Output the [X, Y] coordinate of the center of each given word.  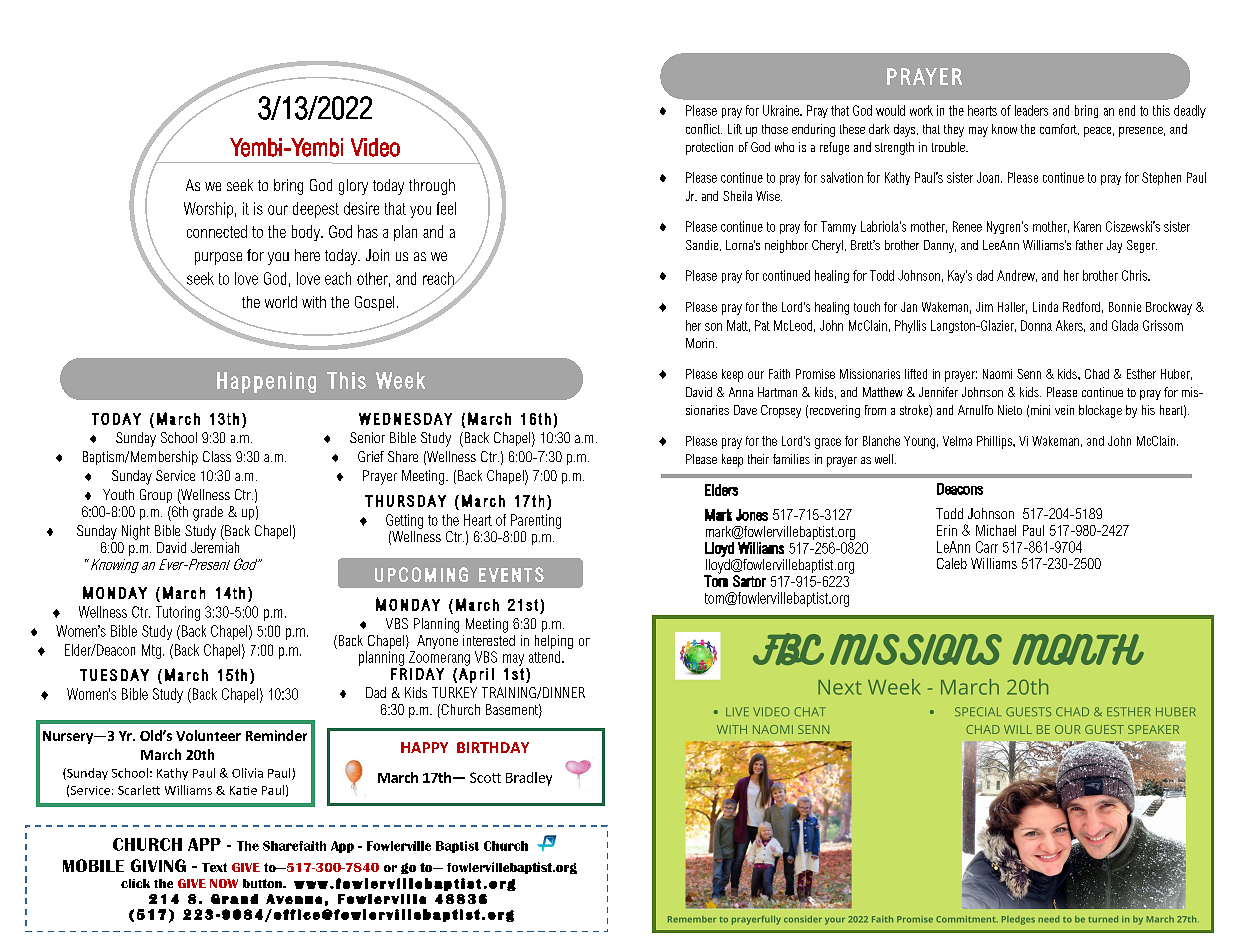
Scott [485, 777]
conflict [704, 129]
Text [214, 867]
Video [375, 147]
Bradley [529, 779]
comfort [1059, 129]
